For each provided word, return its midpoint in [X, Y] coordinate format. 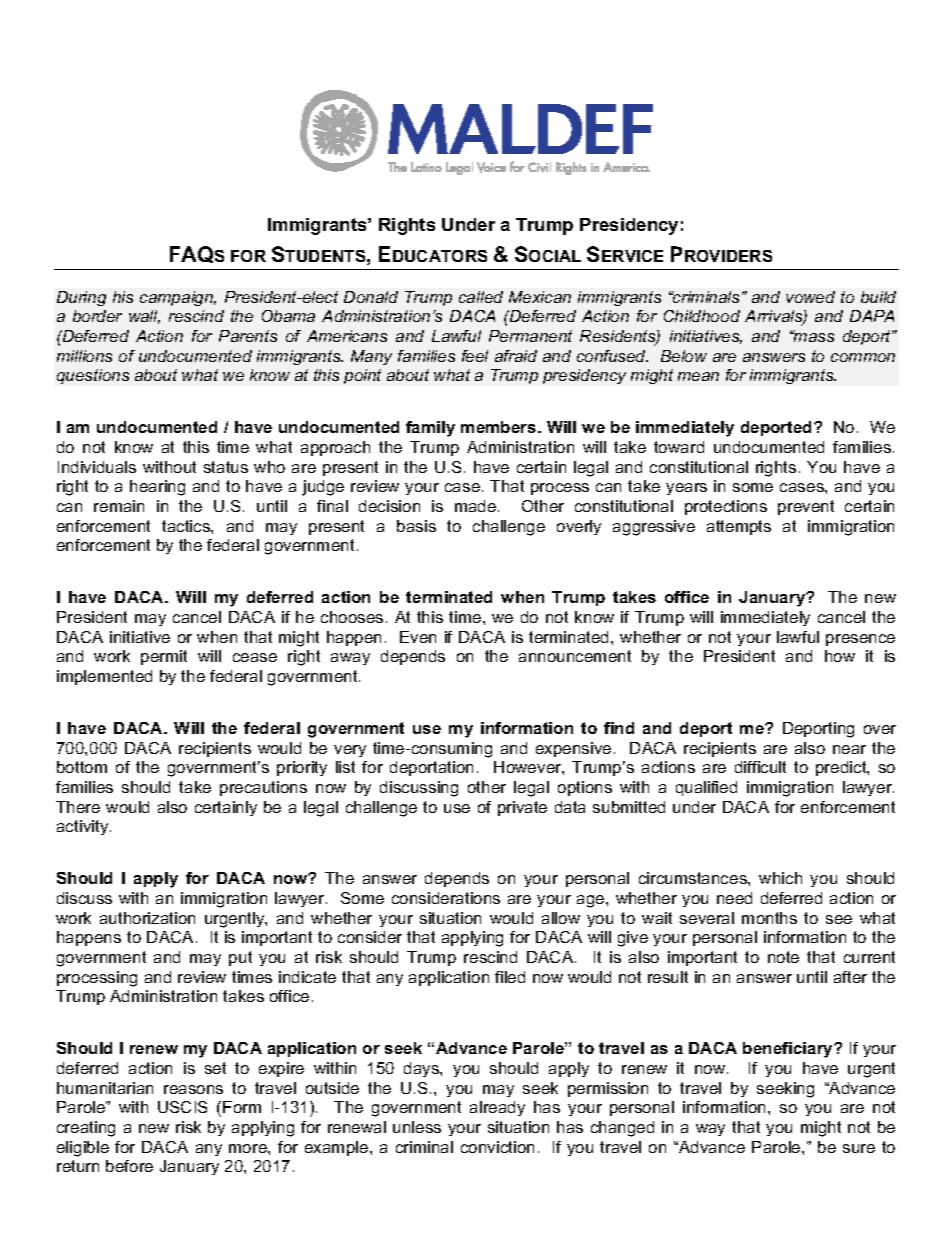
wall [144, 317]
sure [859, 1148]
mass [813, 336]
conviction [497, 1147]
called [481, 297]
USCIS [182, 1107]
